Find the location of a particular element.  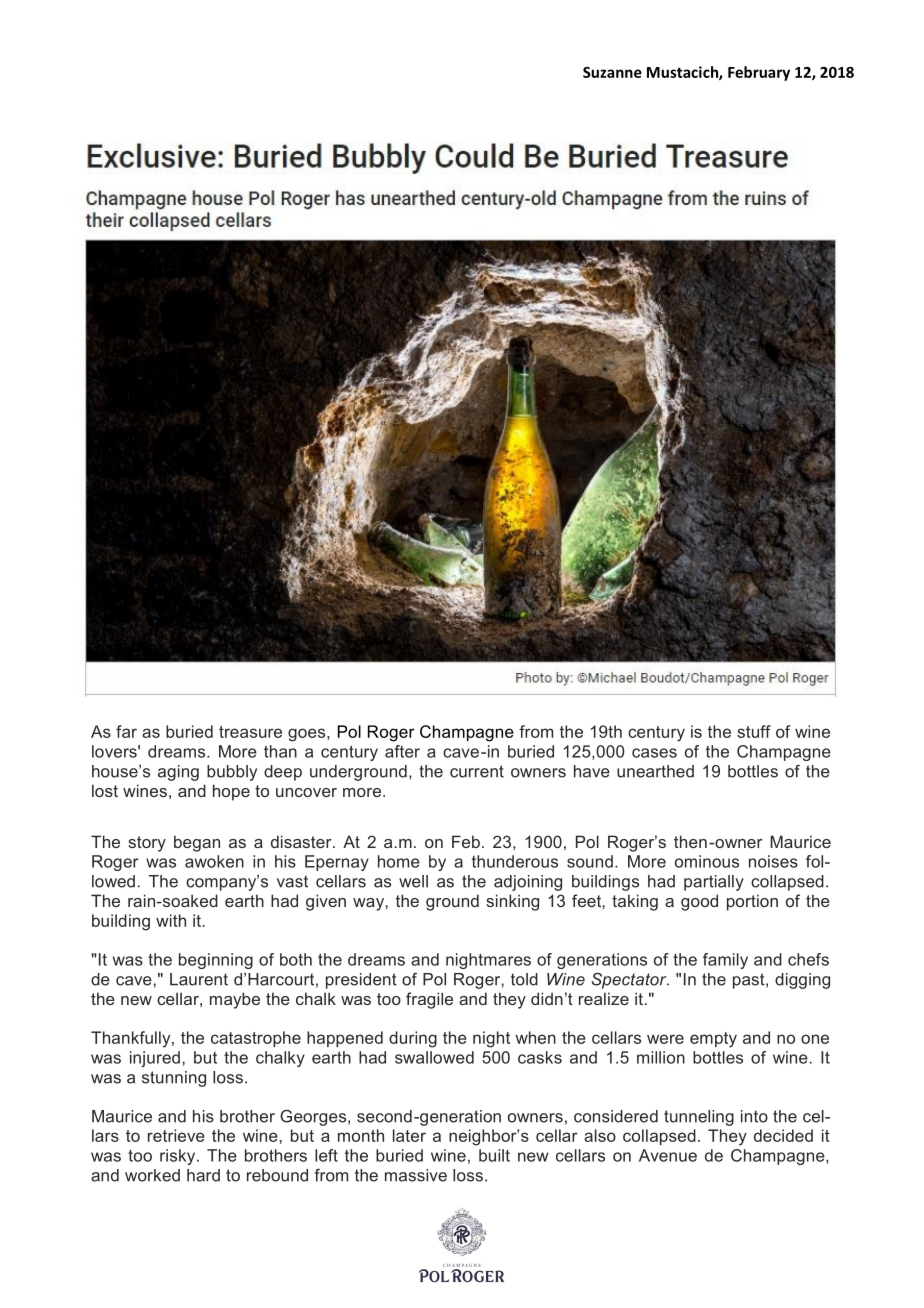

into is located at coordinates (754, 1116).
